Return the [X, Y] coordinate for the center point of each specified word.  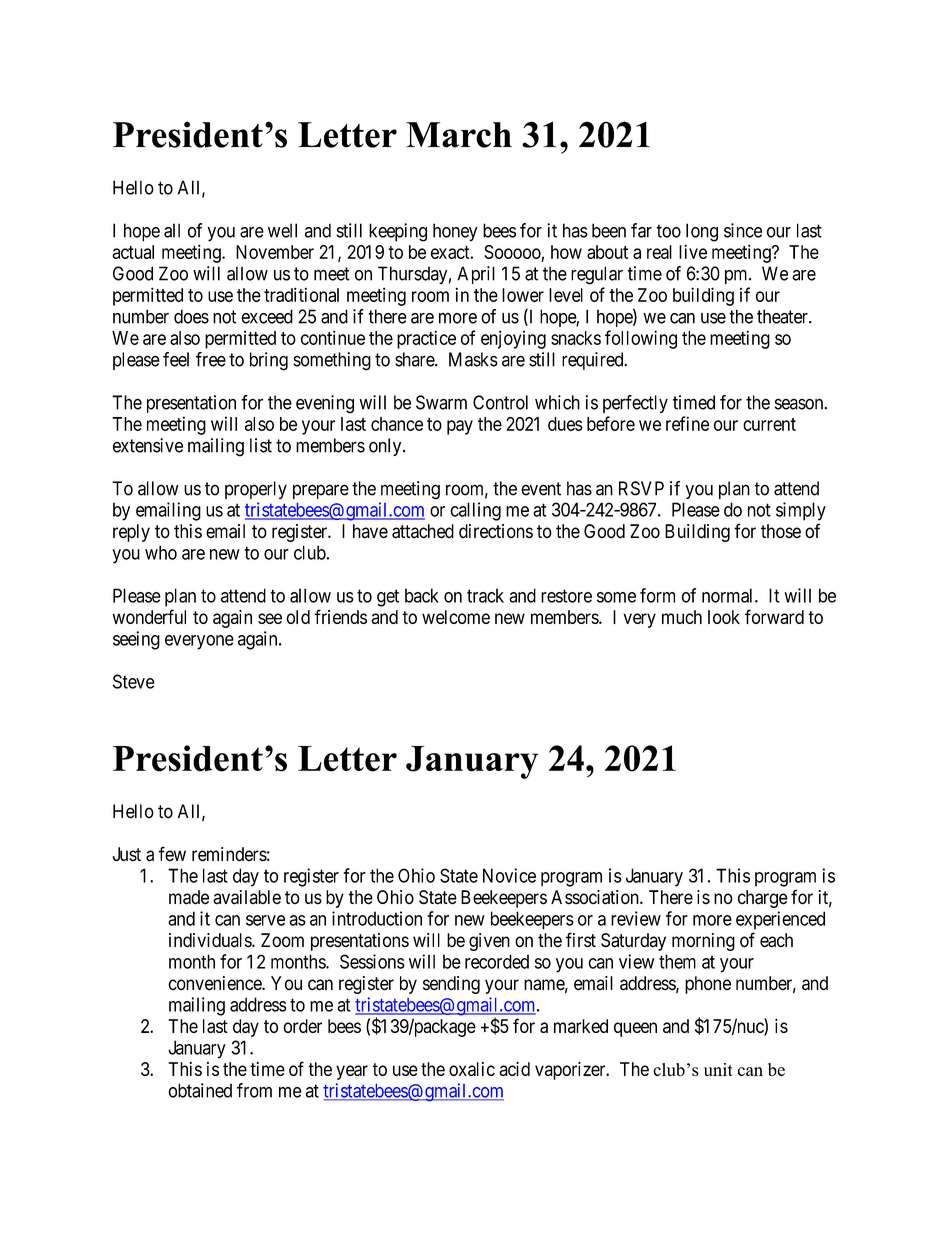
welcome [456, 617]
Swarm [441, 402]
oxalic [472, 1069]
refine [687, 423]
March [459, 135]
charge [763, 899]
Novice [509, 875]
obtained [200, 1090]
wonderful [149, 616]
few [172, 854]
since [743, 230]
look [724, 617]
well [282, 230]
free [211, 359]
